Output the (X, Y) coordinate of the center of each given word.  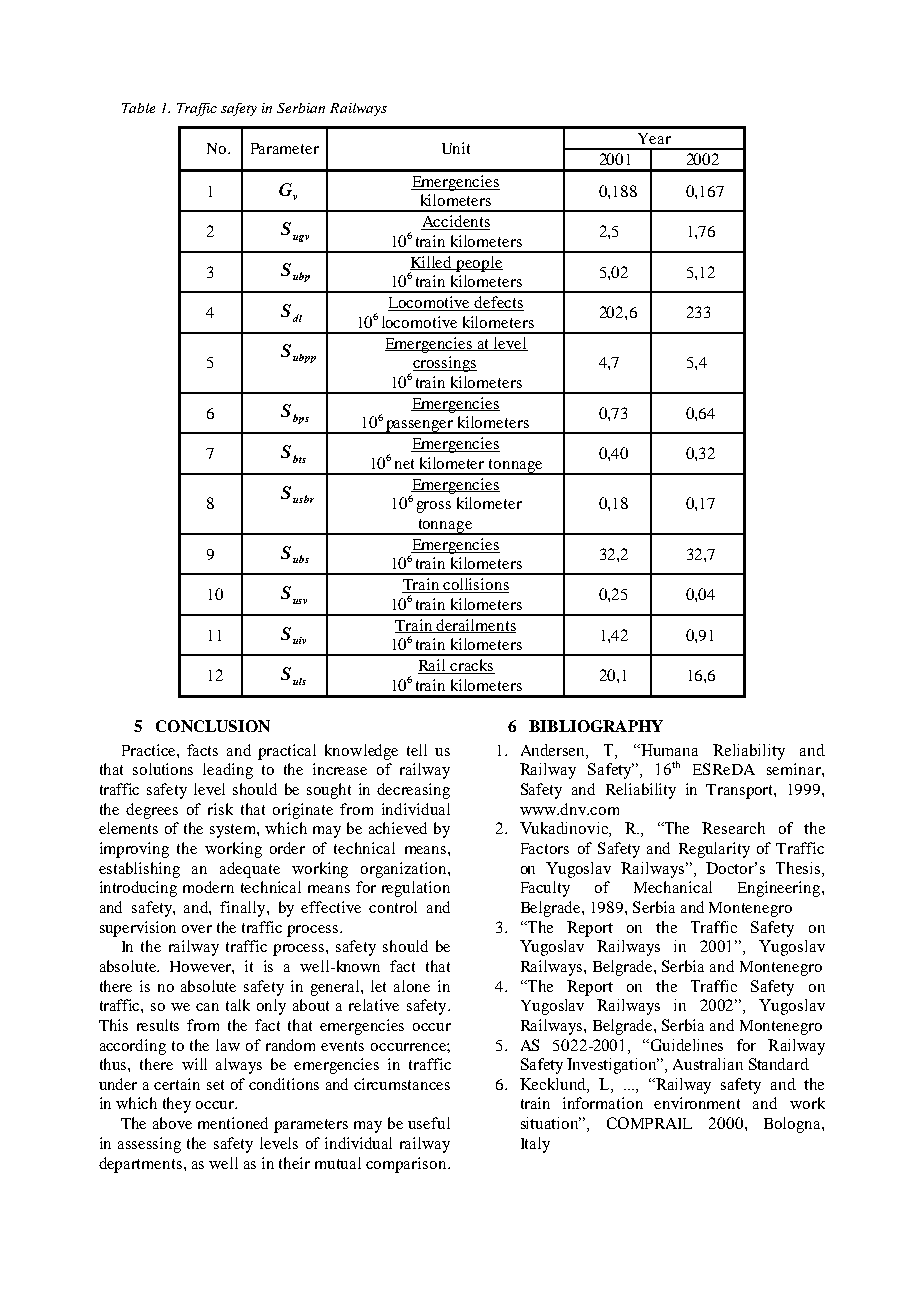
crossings (445, 364)
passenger (419, 427)
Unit (456, 148)
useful (429, 1123)
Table (138, 108)
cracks (472, 666)
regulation (416, 889)
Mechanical (673, 887)
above (172, 1123)
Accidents (455, 222)
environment (697, 1103)
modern (208, 887)
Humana (668, 750)
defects (498, 303)
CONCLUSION (213, 726)
